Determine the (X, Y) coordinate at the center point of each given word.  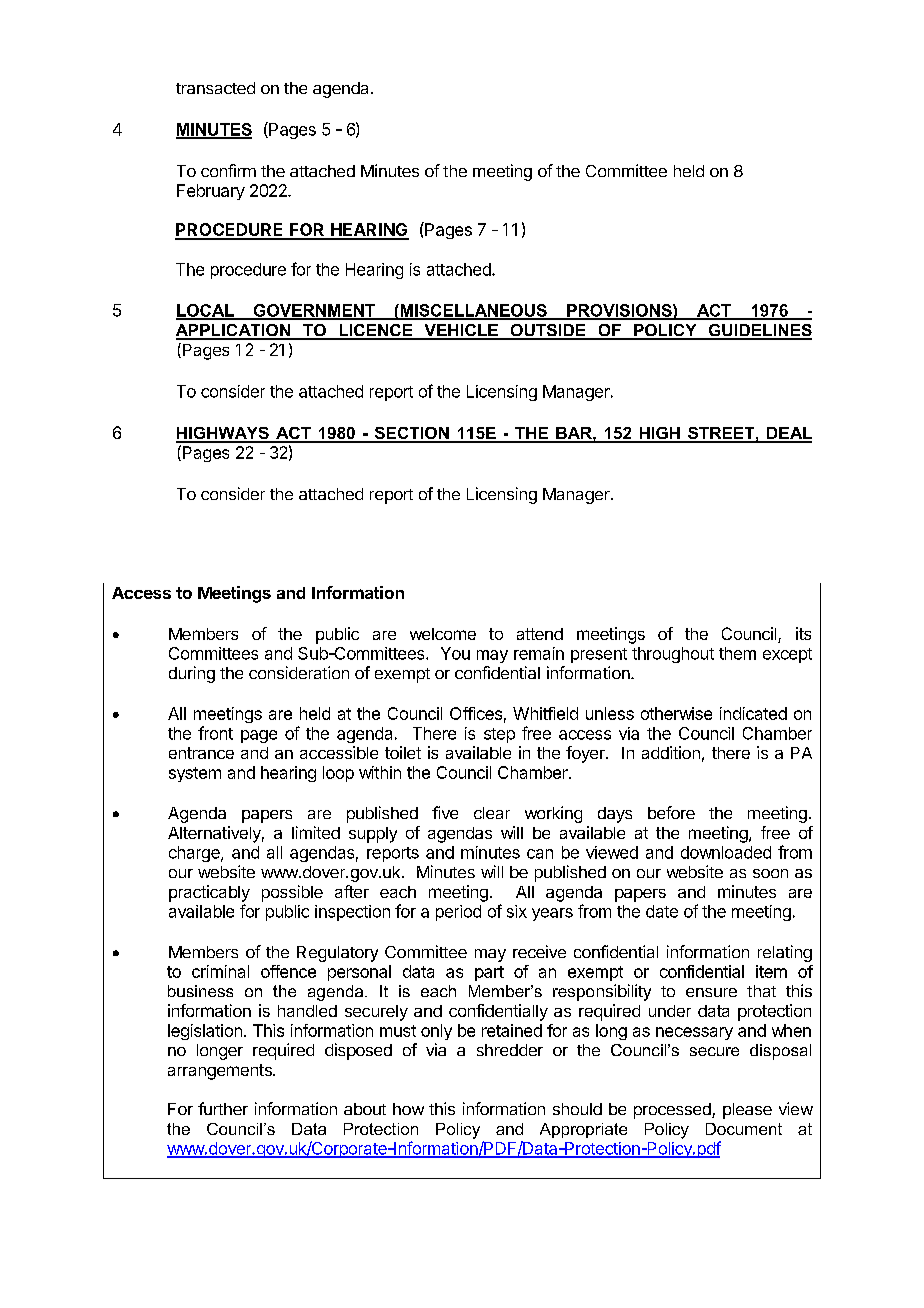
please (747, 1111)
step (499, 735)
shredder (510, 1050)
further (223, 1108)
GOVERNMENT (314, 311)
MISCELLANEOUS (473, 311)
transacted (215, 88)
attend (540, 634)
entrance (201, 753)
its (803, 633)
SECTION (411, 434)
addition (671, 752)
